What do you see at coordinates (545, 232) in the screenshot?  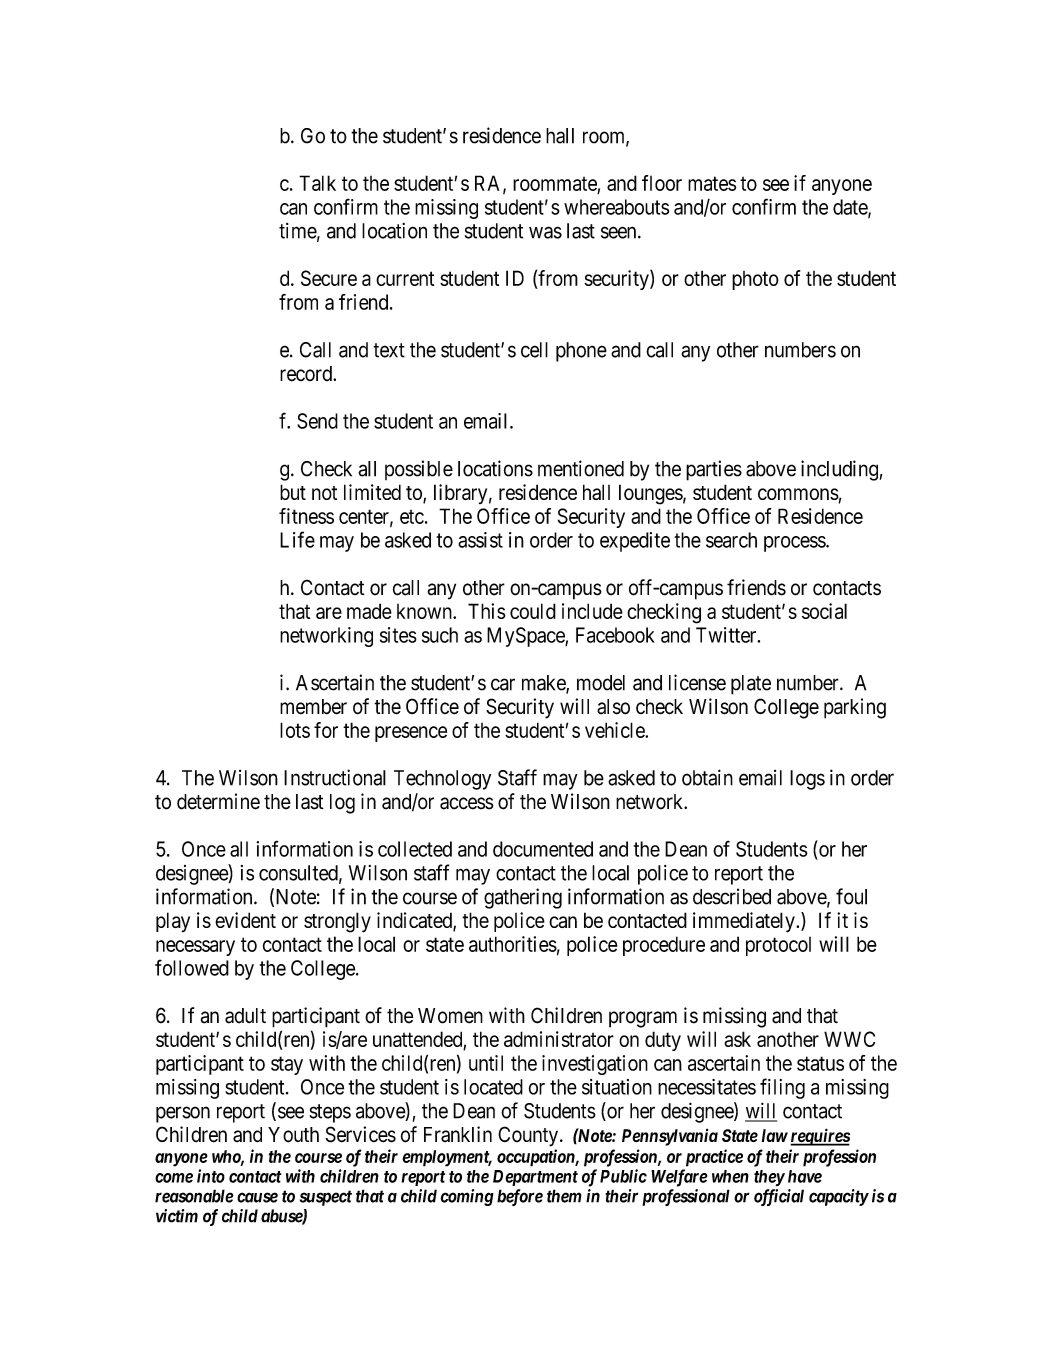 I see `was` at bounding box center [545, 232].
